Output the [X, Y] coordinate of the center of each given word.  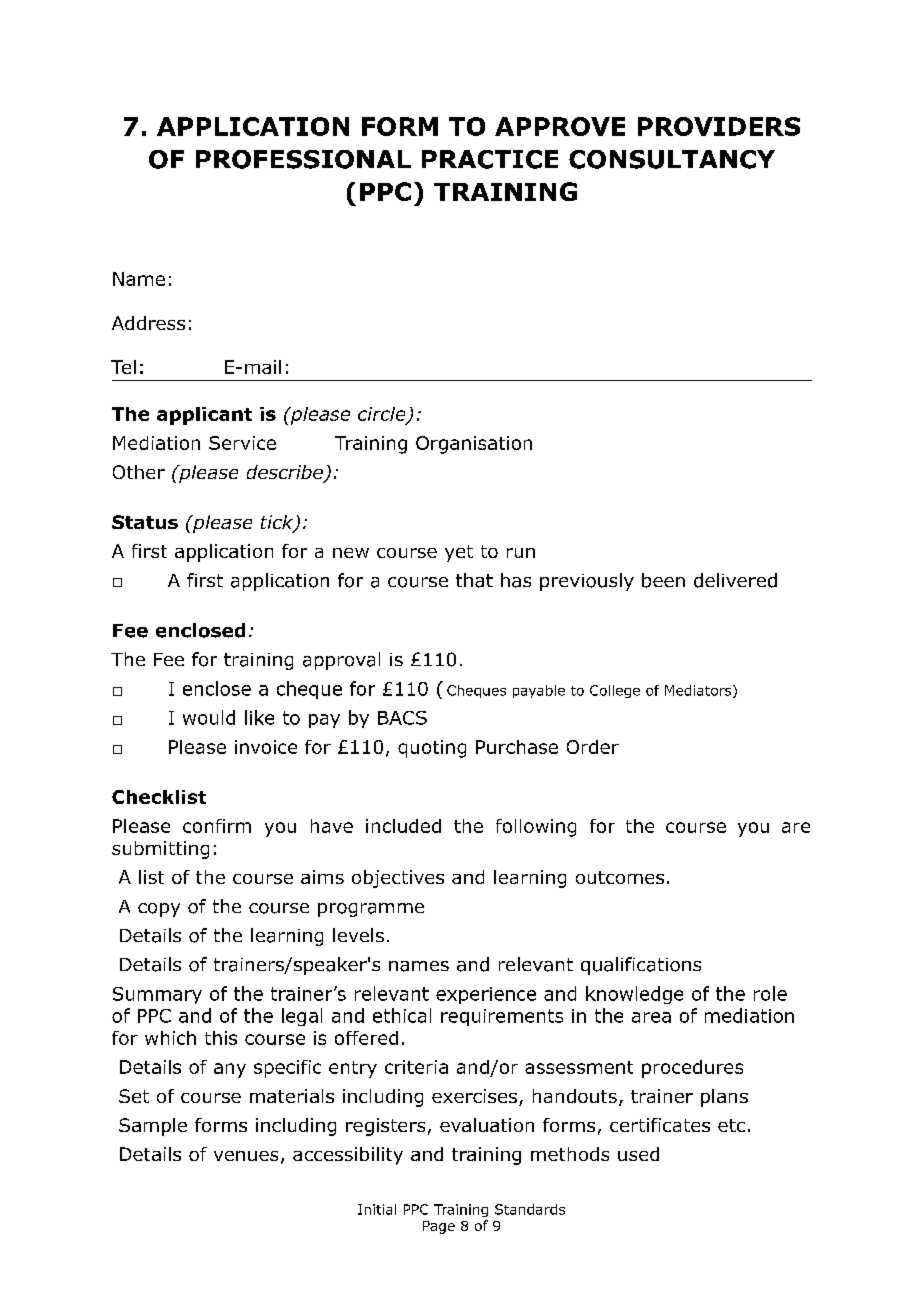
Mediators [699, 691]
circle [383, 415]
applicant [204, 416]
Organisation [474, 445]
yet [459, 553]
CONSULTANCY [672, 159]
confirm [217, 826]
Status [145, 522]
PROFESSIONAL [303, 159]
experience [486, 995]
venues [246, 1156]
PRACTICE [490, 159]
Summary [157, 995]
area [651, 1017]
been [663, 580]
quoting [432, 749]
